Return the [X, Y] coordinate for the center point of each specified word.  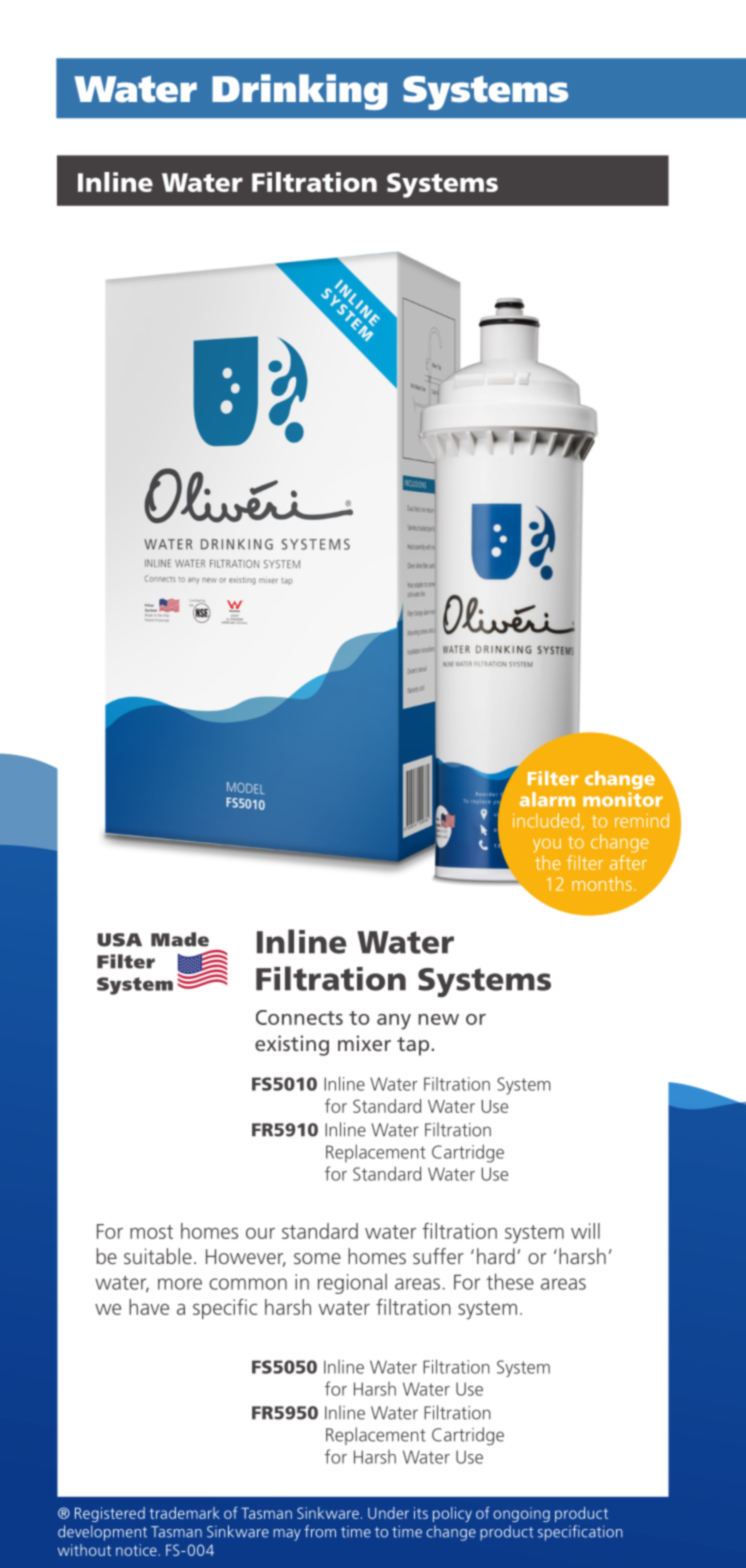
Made [180, 939]
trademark [185, 1513]
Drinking [299, 92]
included [546, 820]
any [394, 1022]
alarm [547, 799]
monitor [623, 799]
